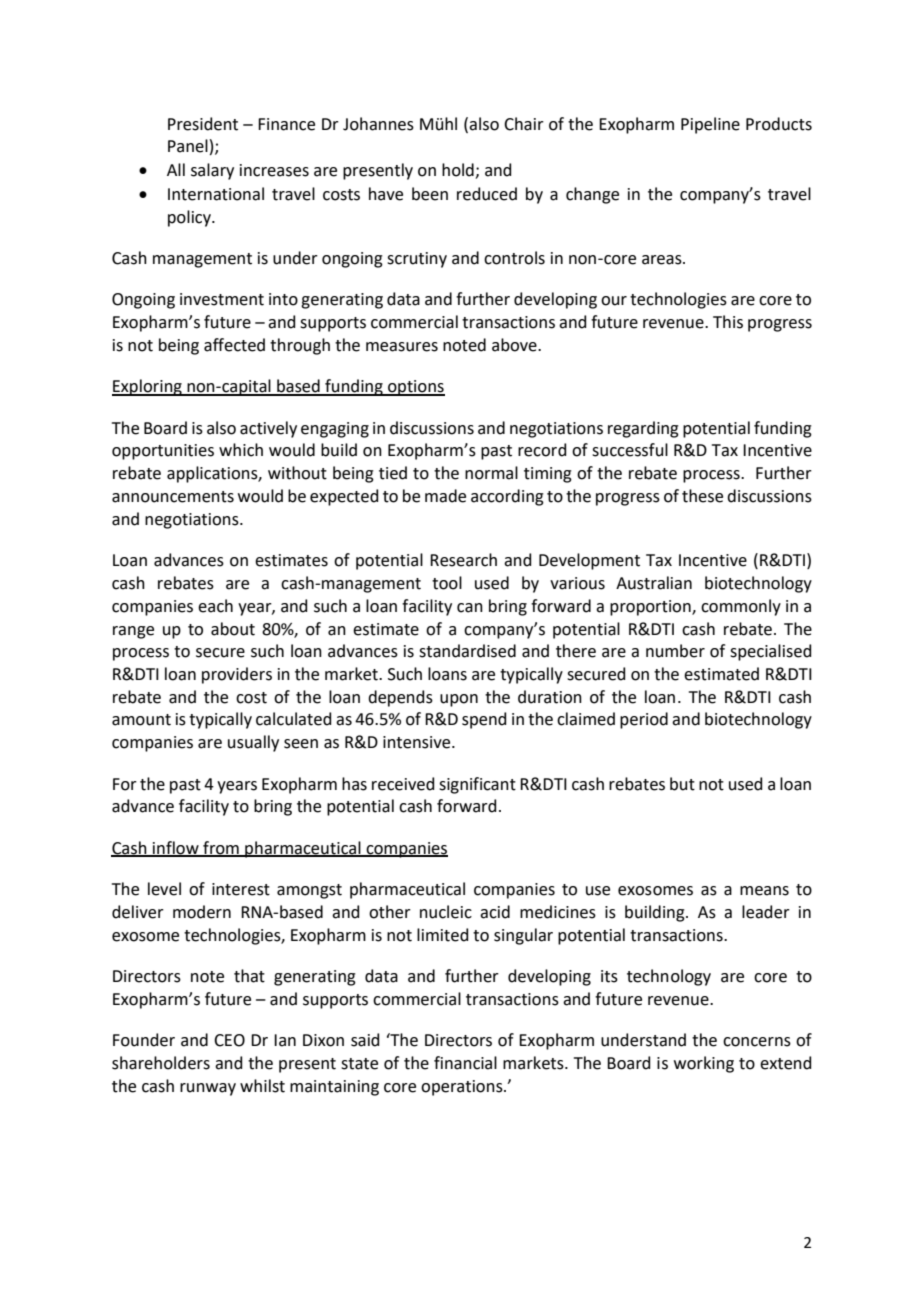 The image size is (924, 1308). What do you see at coordinates (212, 171) in the image?
I see `salary` at bounding box center [212, 171].
